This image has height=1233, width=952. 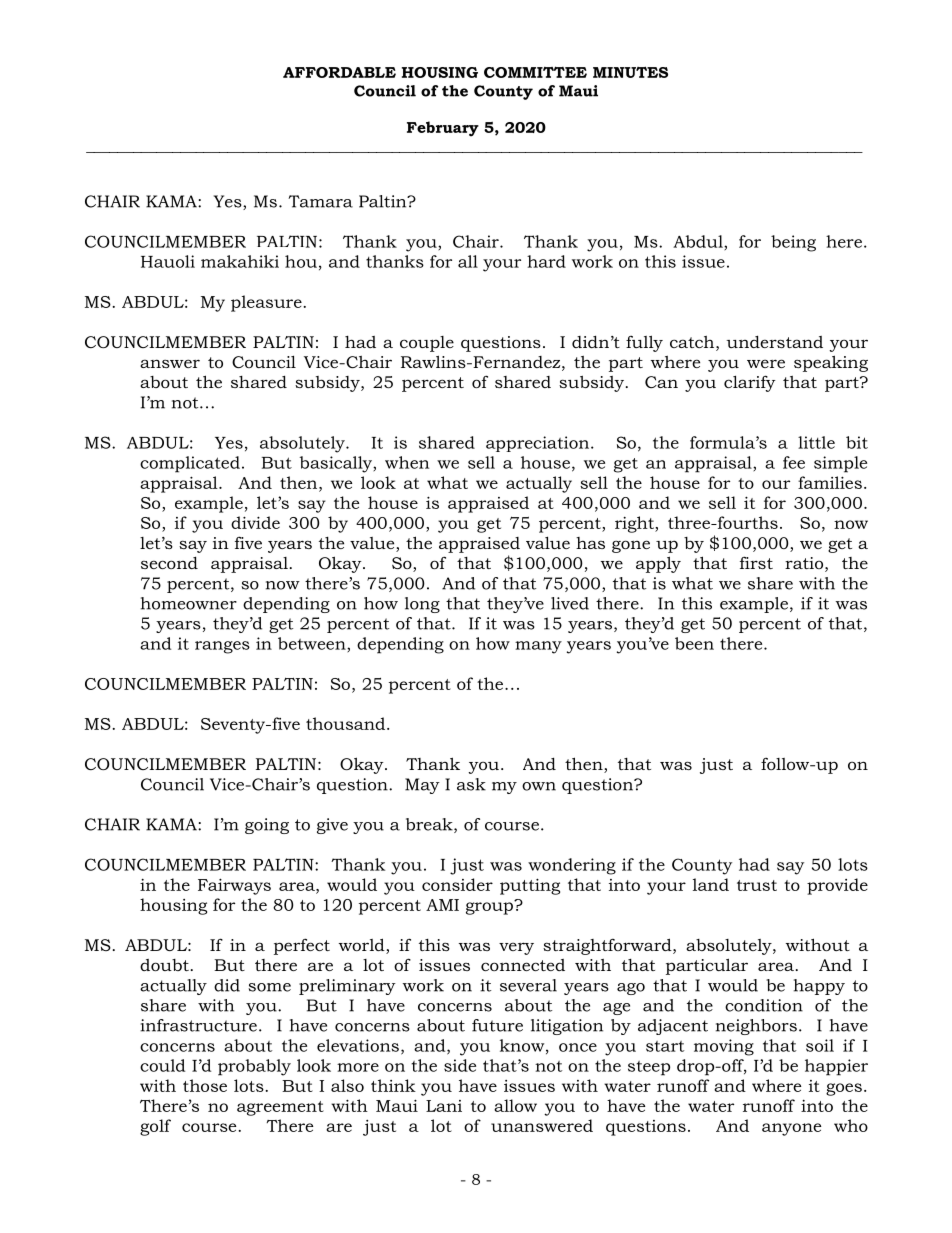 What do you see at coordinates (630, 72) in the image?
I see `MINUTES` at bounding box center [630, 72].
